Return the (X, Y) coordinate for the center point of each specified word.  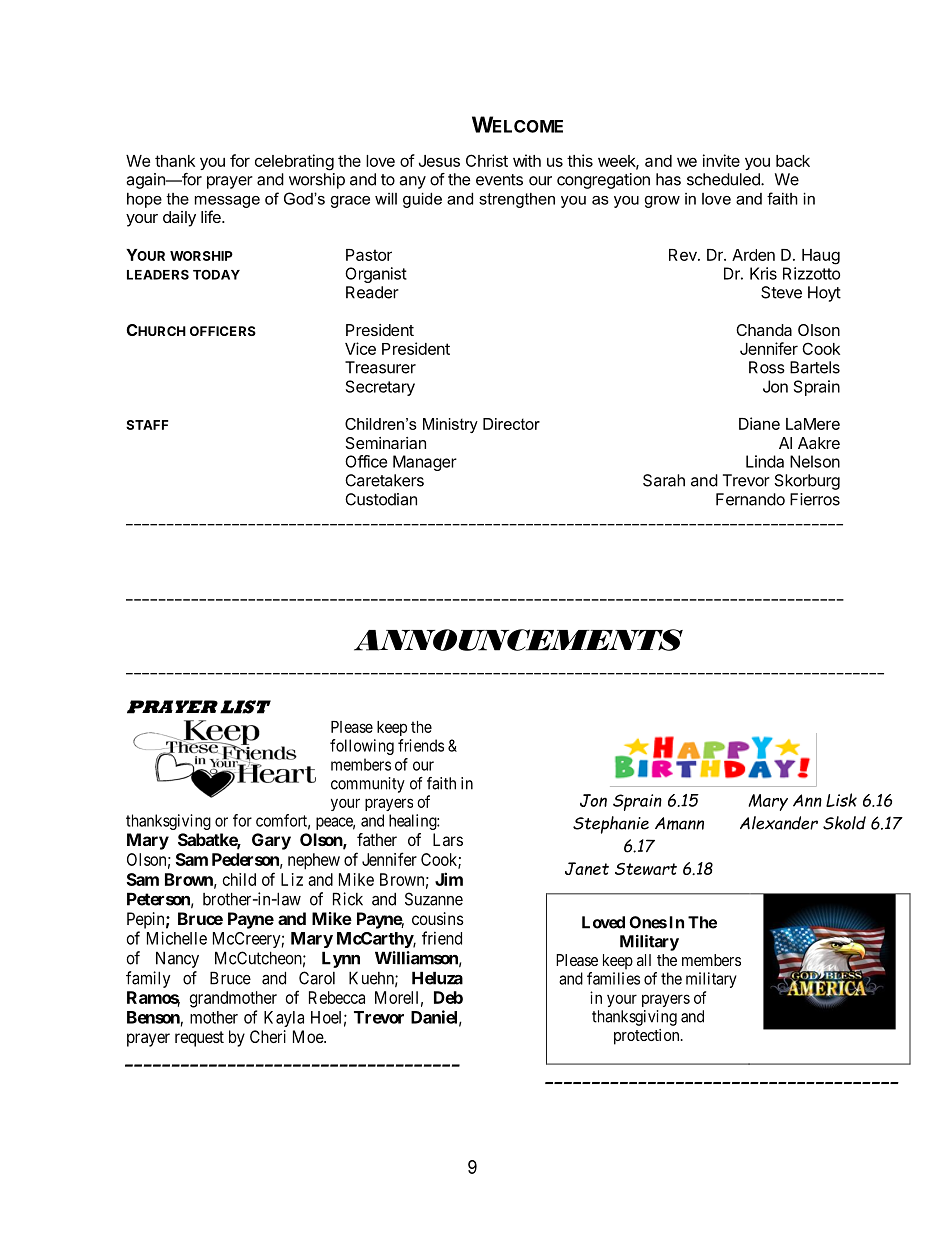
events (499, 180)
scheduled (724, 179)
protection (648, 1037)
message (227, 202)
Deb (448, 997)
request (199, 1039)
